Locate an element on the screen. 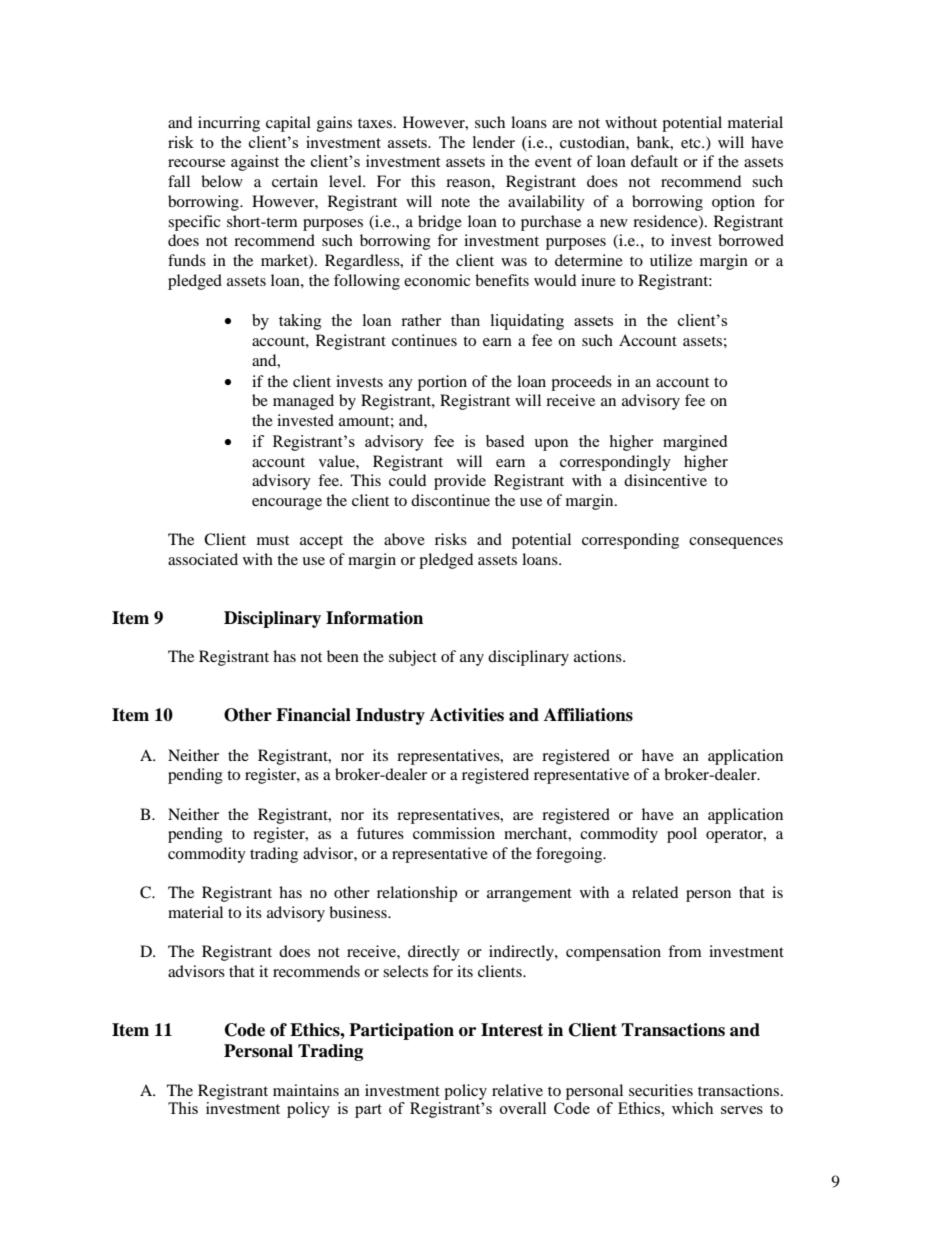 The height and width of the screenshot is (1233, 952). maintains is located at coordinates (306, 1090).
